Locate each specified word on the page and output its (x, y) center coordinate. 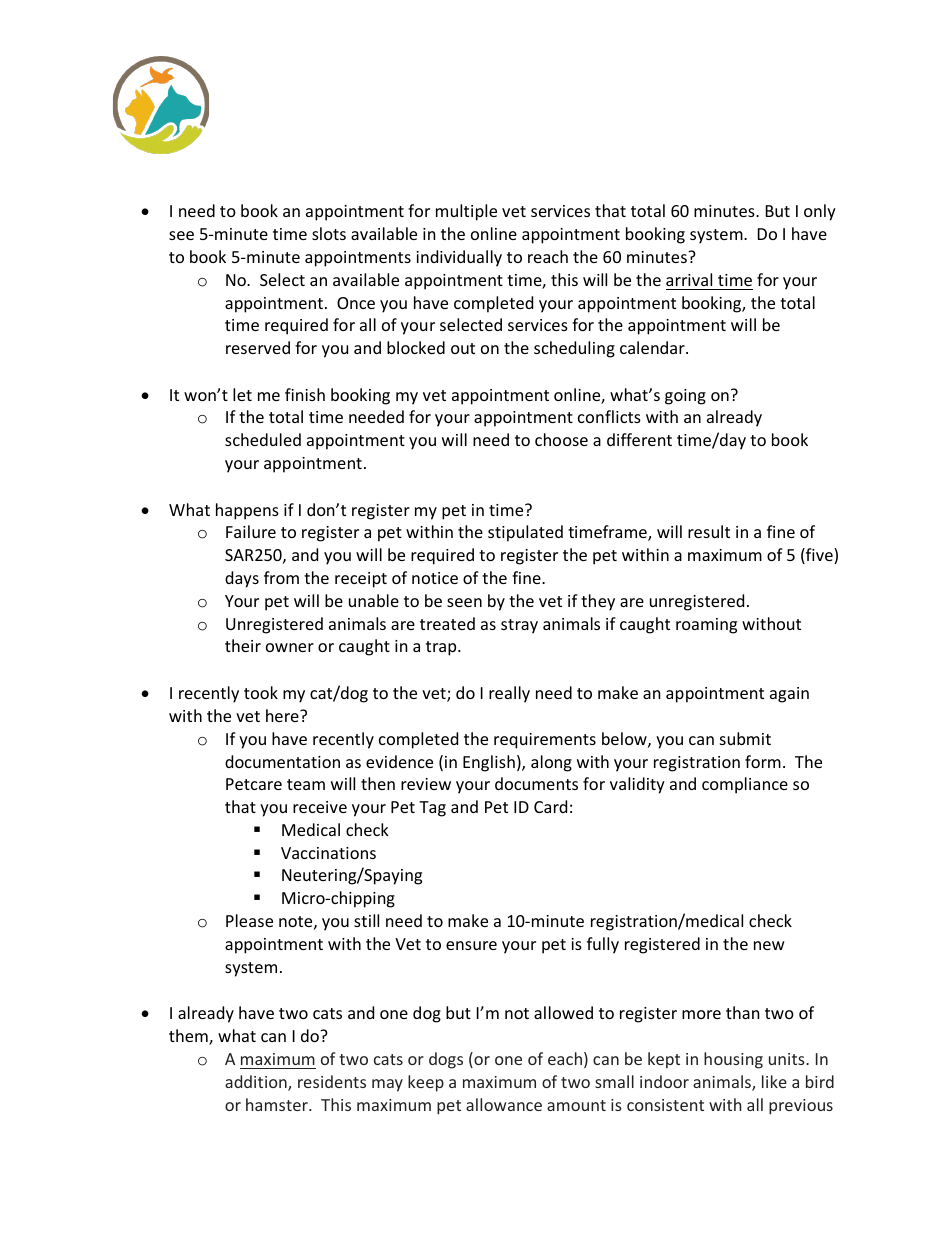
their (243, 645)
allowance (504, 1104)
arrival (689, 279)
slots (329, 233)
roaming (706, 626)
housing (733, 1060)
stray (519, 626)
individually (459, 258)
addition (257, 1083)
